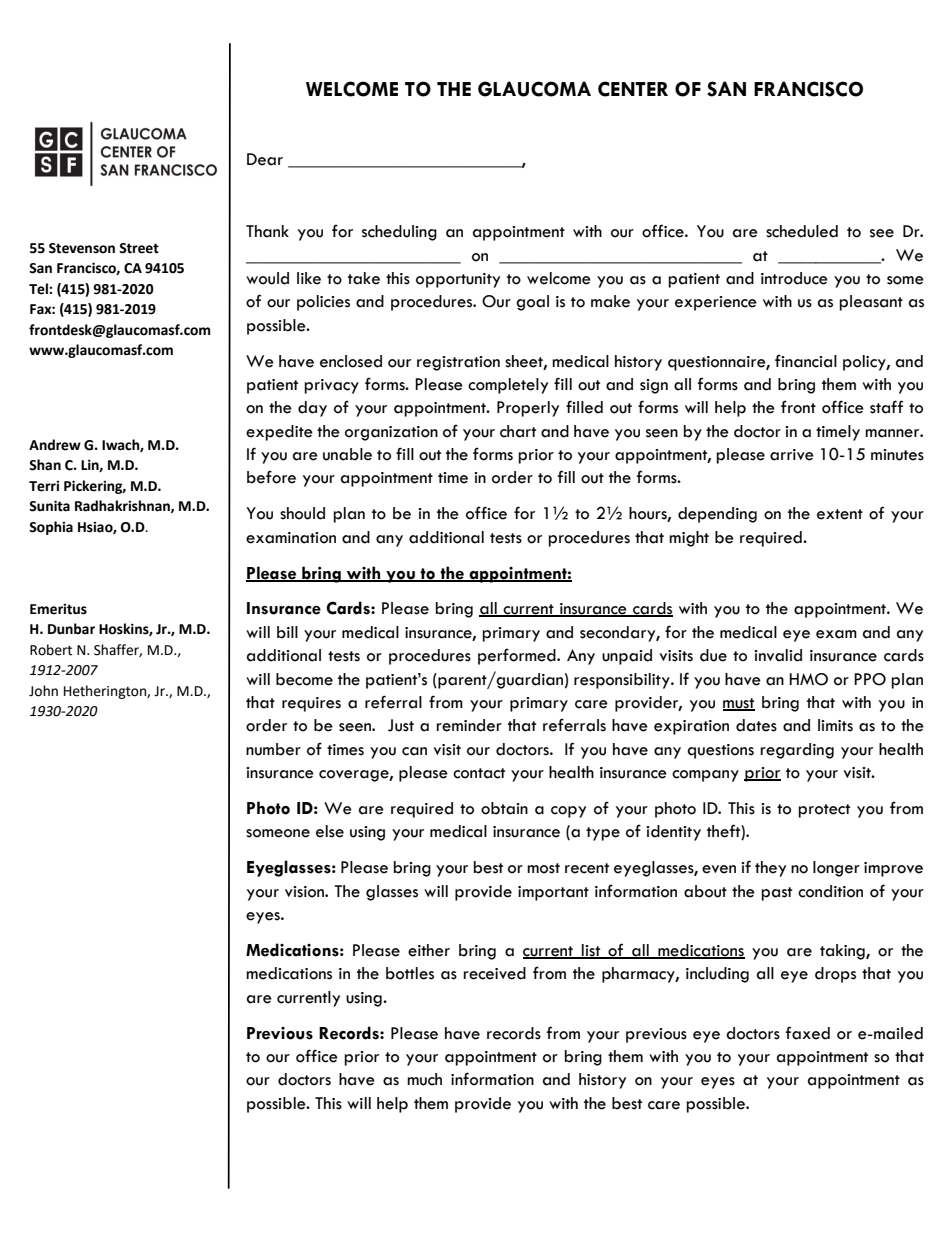  Describe the element at coordinates (504, 808) in the document. I see `obtain` at that location.
